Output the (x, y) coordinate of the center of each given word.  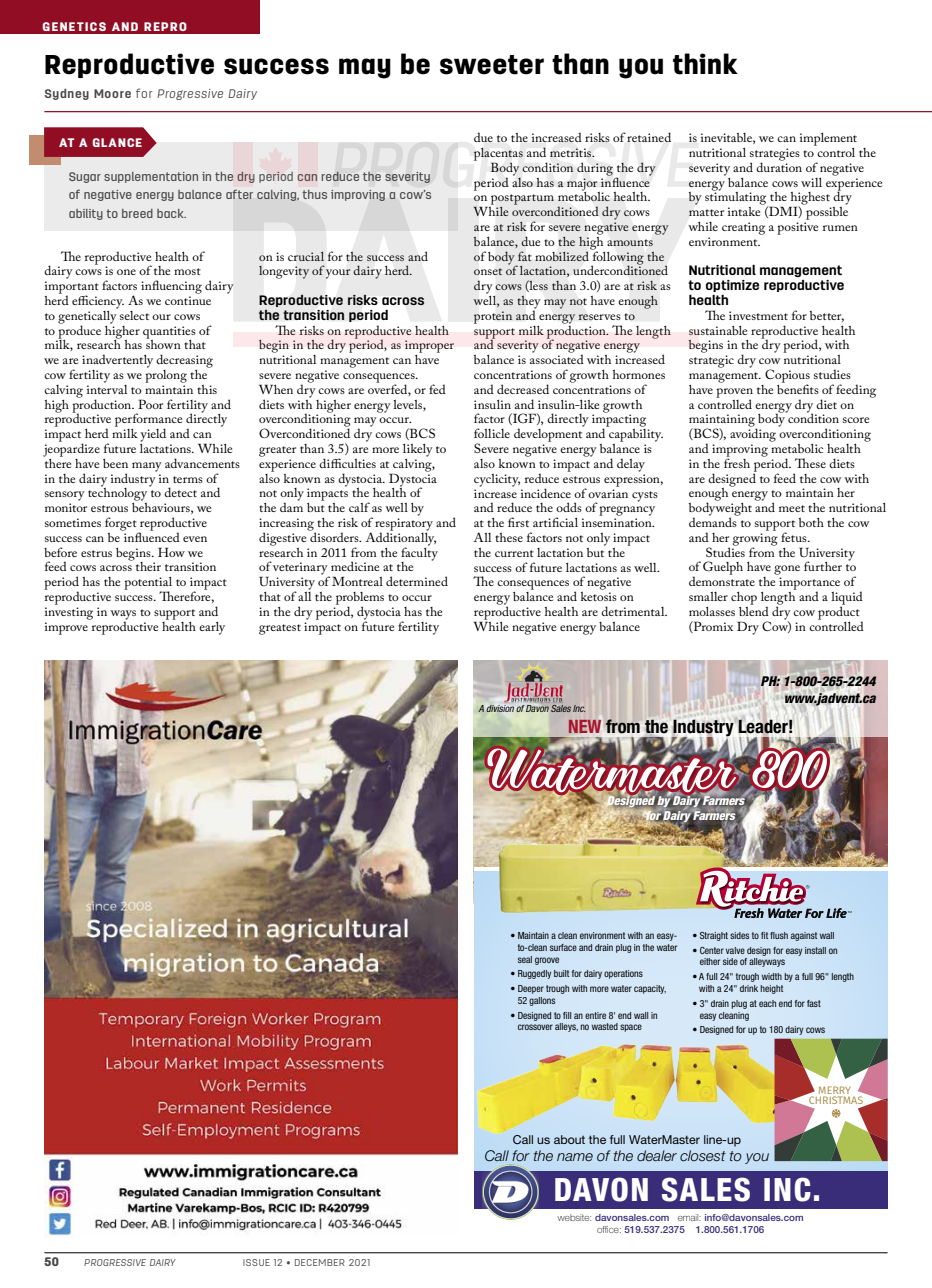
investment (758, 315)
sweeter (492, 65)
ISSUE (256, 1262)
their (148, 566)
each (767, 1003)
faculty (419, 554)
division (500, 708)
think (705, 64)
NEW (585, 726)
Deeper (531, 989)
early (212, 628)
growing (755, 540)
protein (493, 317)
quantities (169, 333)
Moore (112, 93)
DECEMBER (320, 1262)
